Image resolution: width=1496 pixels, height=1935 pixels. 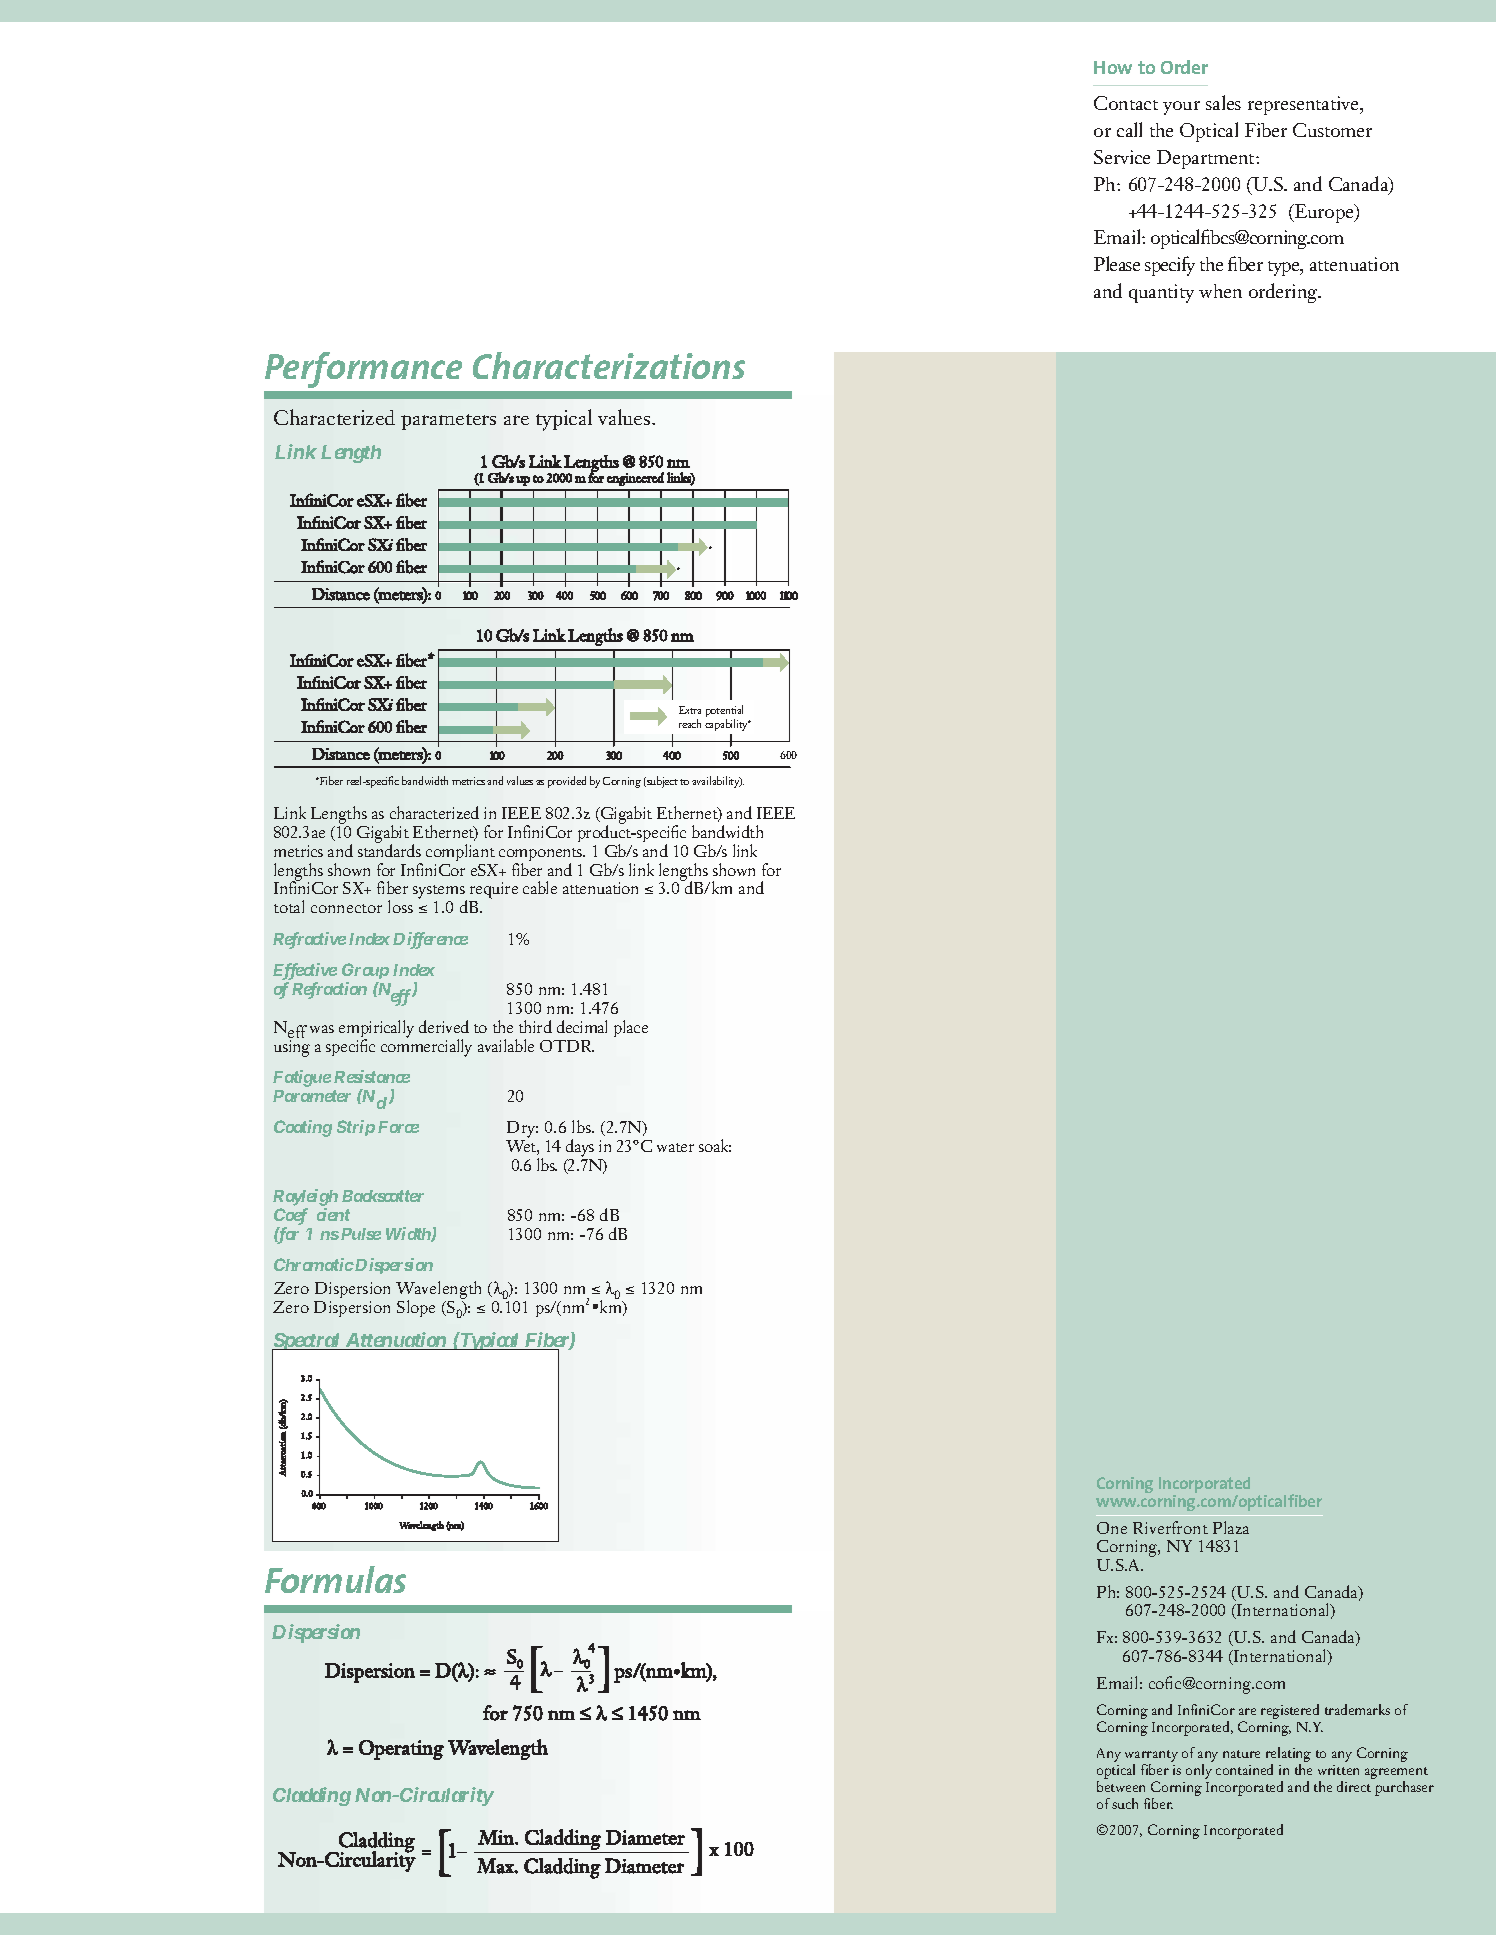 I want to click on between, so click(x=1121, y=1786).
